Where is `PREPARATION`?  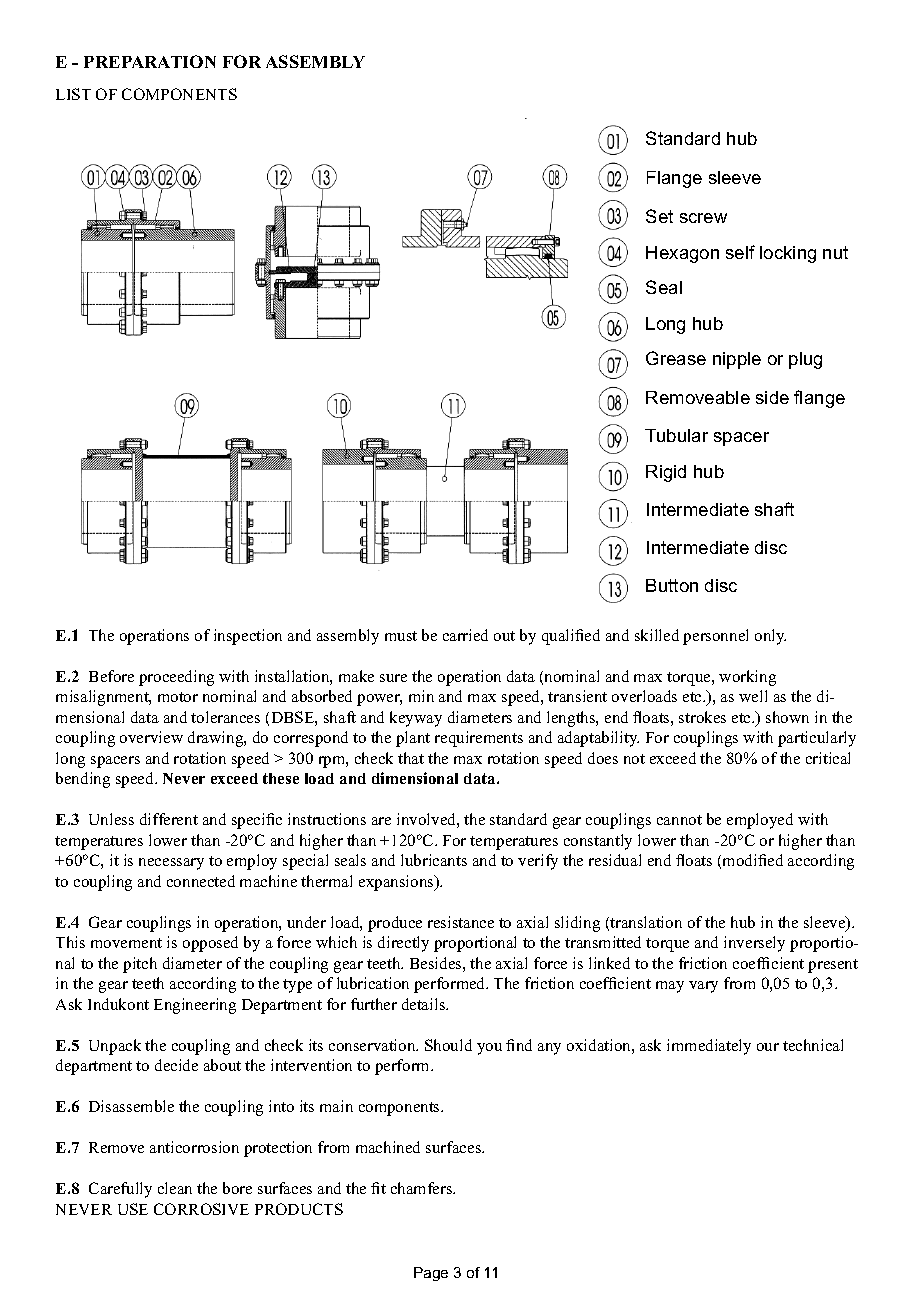
PREPARATION is located at coordinates (150, 61).
